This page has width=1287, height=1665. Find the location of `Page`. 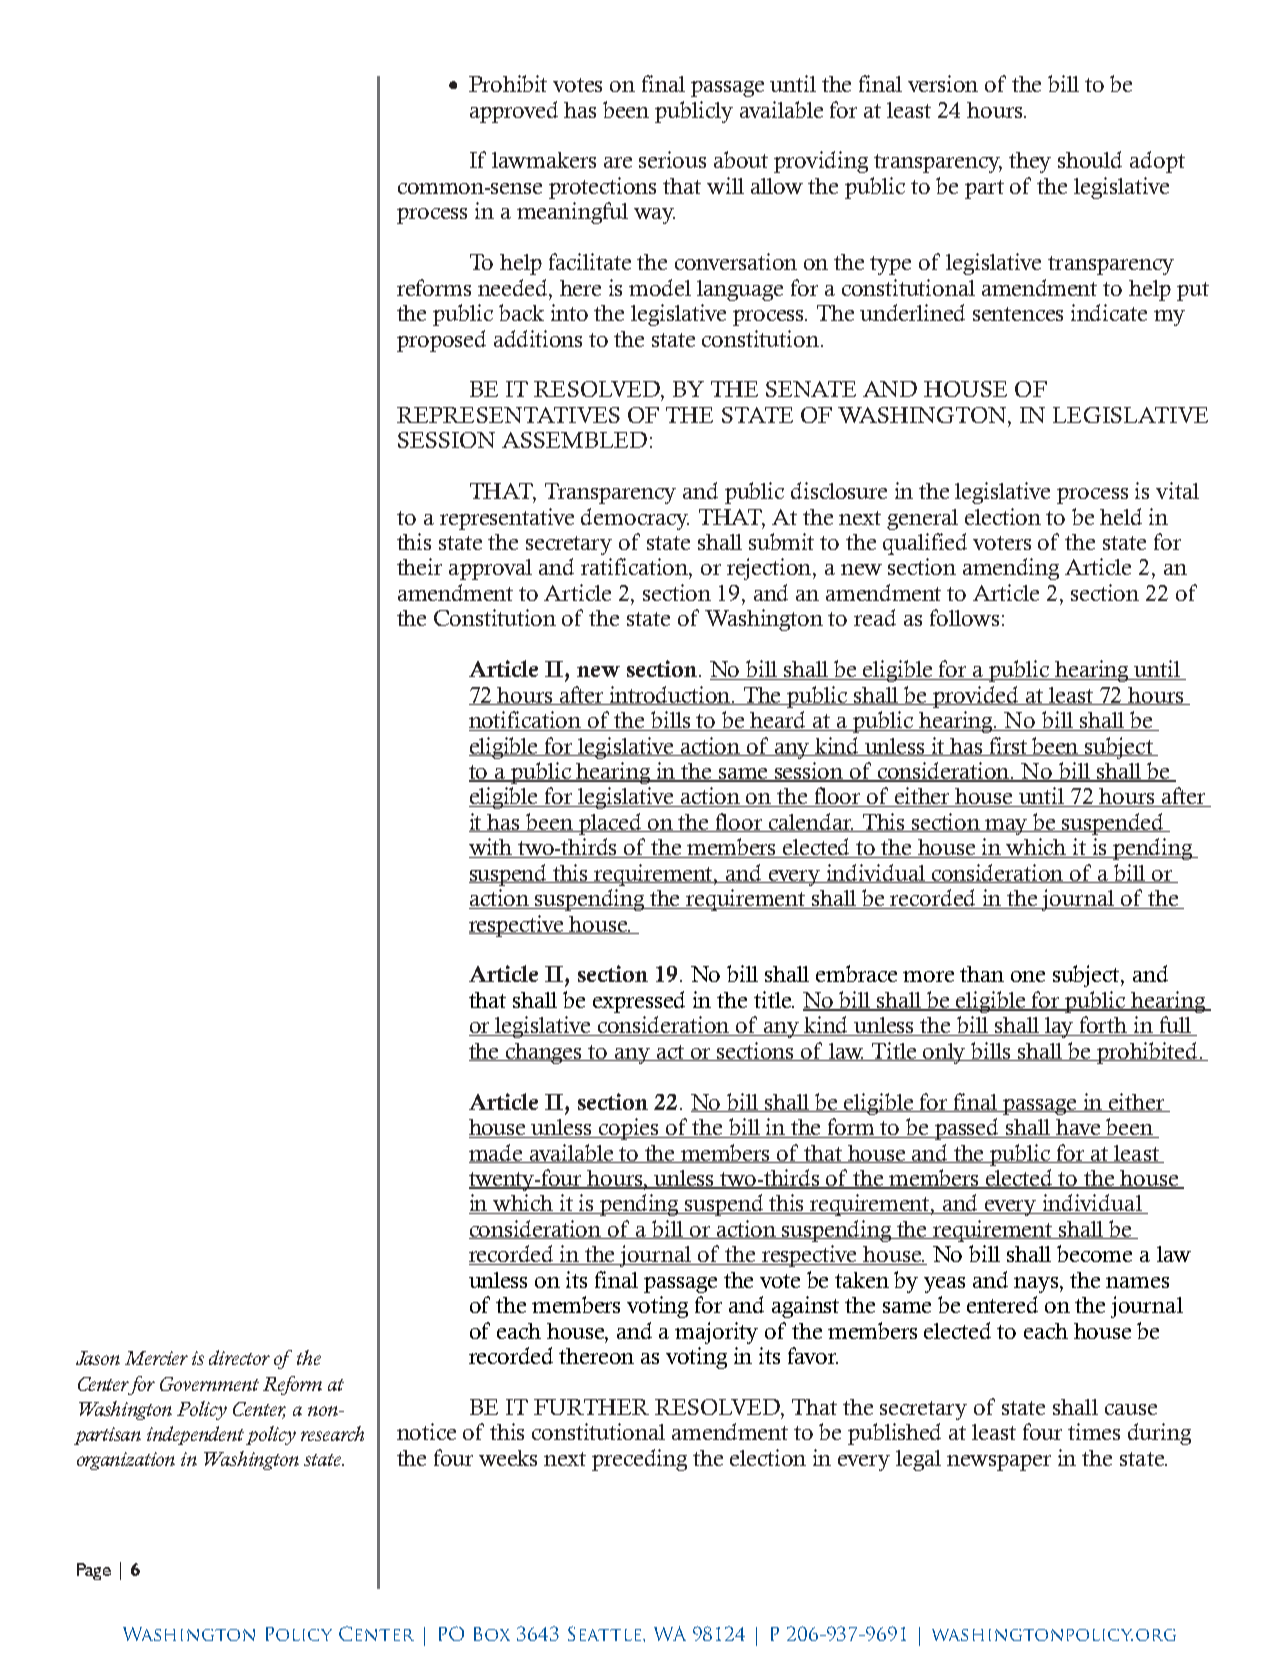

Page is located at coordinates (94, 1571).
